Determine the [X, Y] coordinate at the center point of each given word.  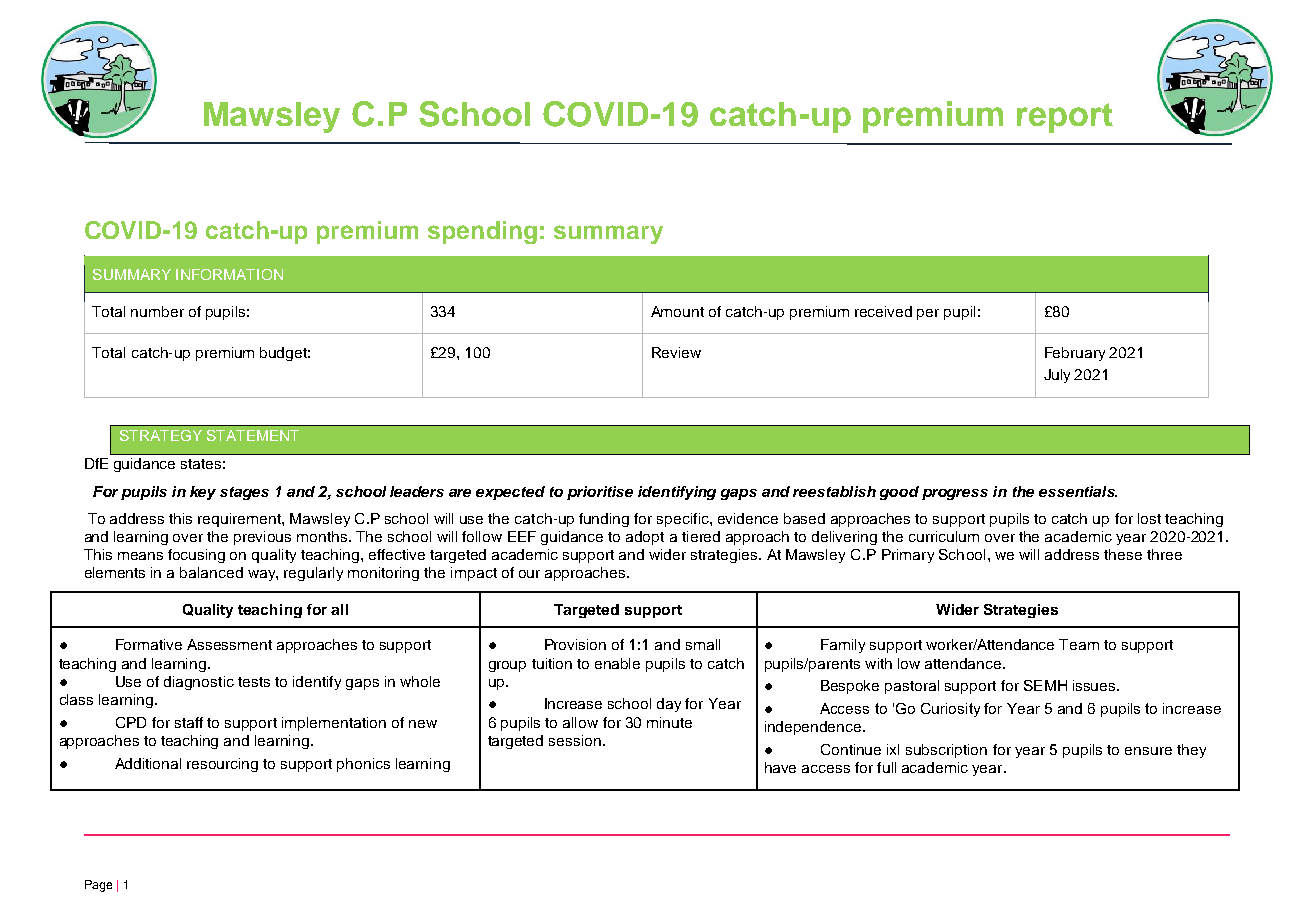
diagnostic [199, 683]
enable [617, 663]
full [886, 767]
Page [98, 886]
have [780, 767]
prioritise [600, 493]
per [928, 314]
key [203, 493]
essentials [1078, 491]
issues [1095, 685]
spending [482, 232]
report [1065, 118]
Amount [677, 311]
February [1075, 354]
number [157, 311]
